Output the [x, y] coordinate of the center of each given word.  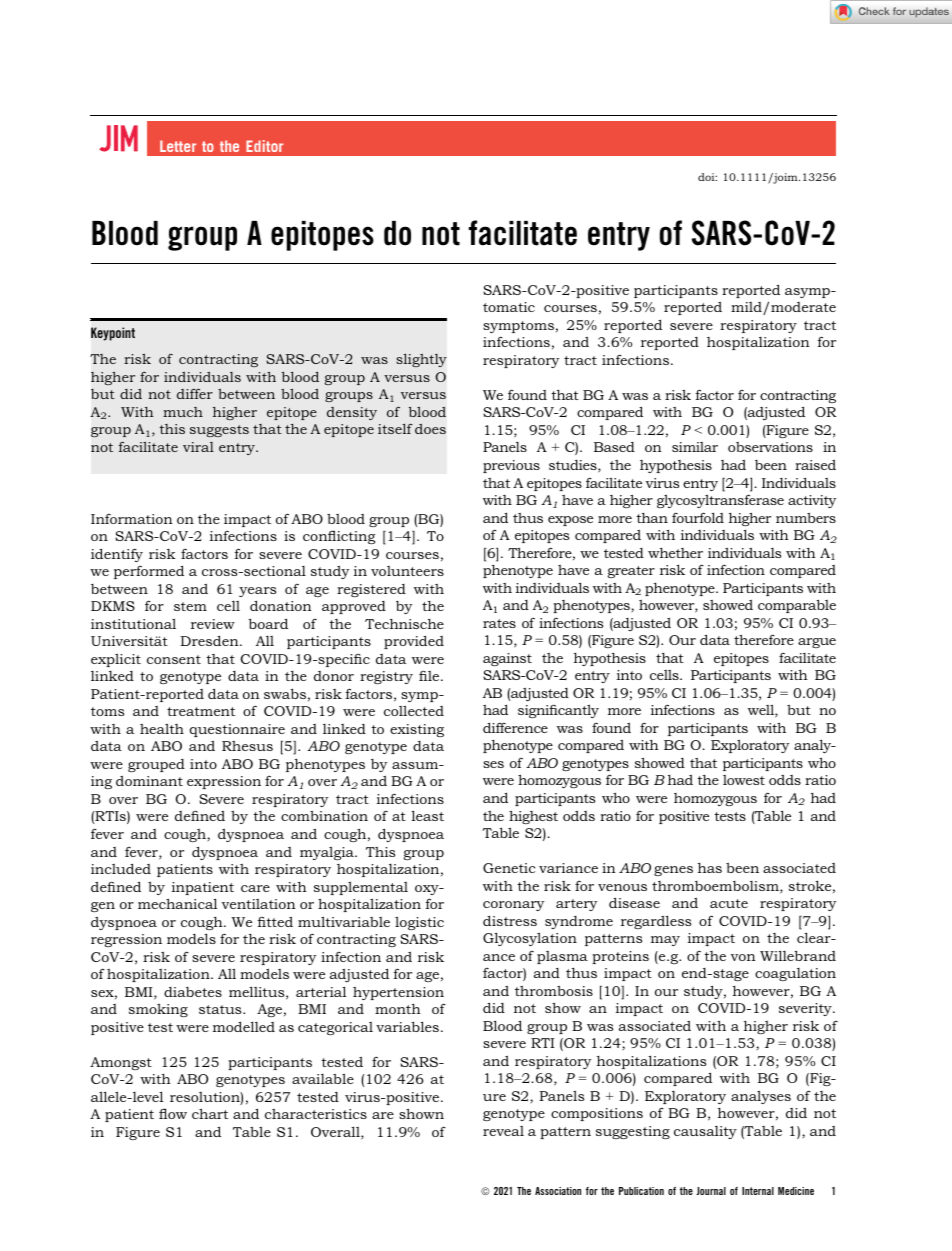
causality [705, 1132]
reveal [503, 1131]
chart [210, 1113]
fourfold [698, 517]
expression [224, 782]
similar [695, 447]
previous [511, 466]
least [428, 815]
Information [132, 519]
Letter [178, 146]
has [710, 868]
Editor [264, 146]
